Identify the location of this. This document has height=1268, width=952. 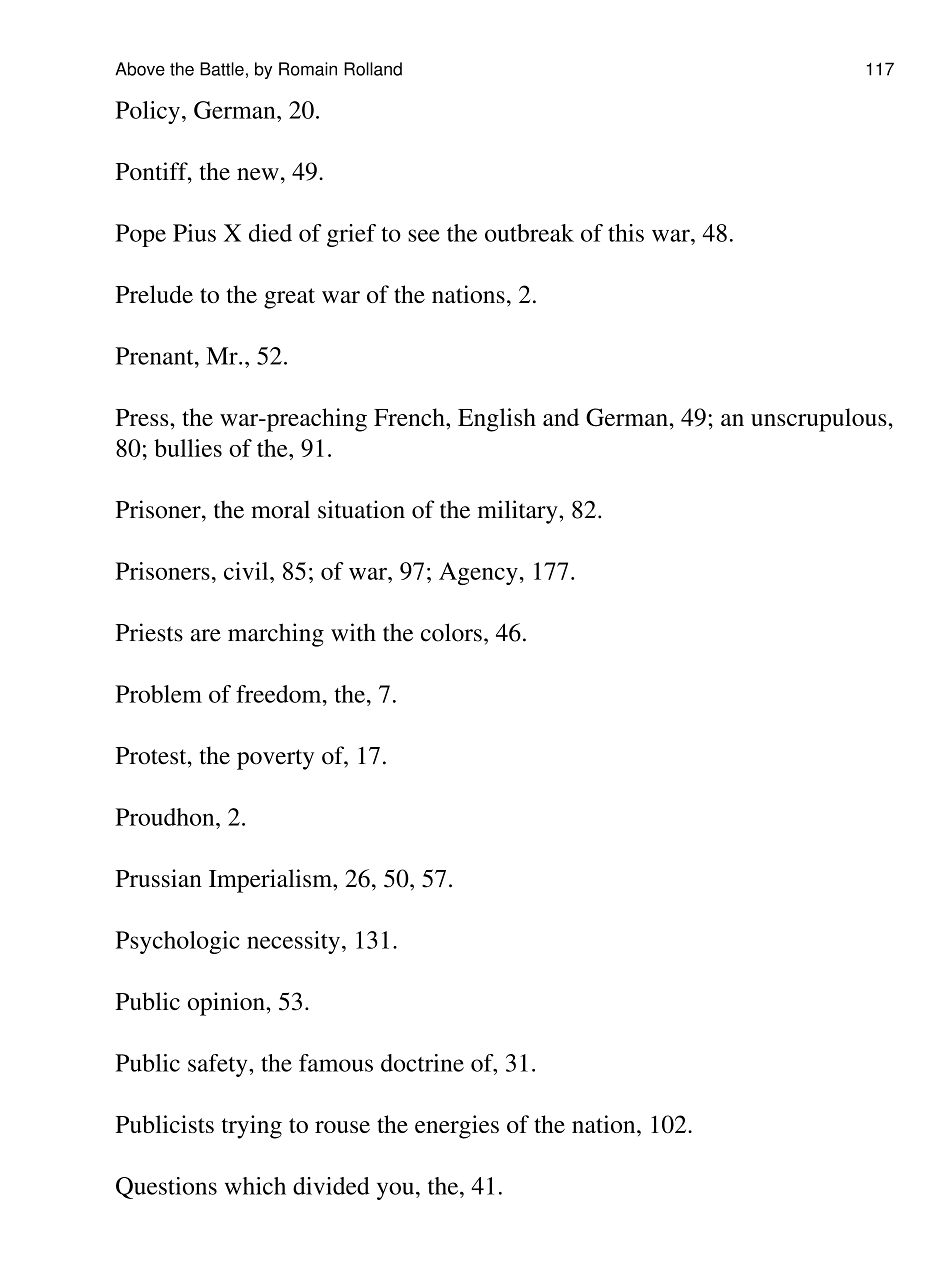
(626, 233).
